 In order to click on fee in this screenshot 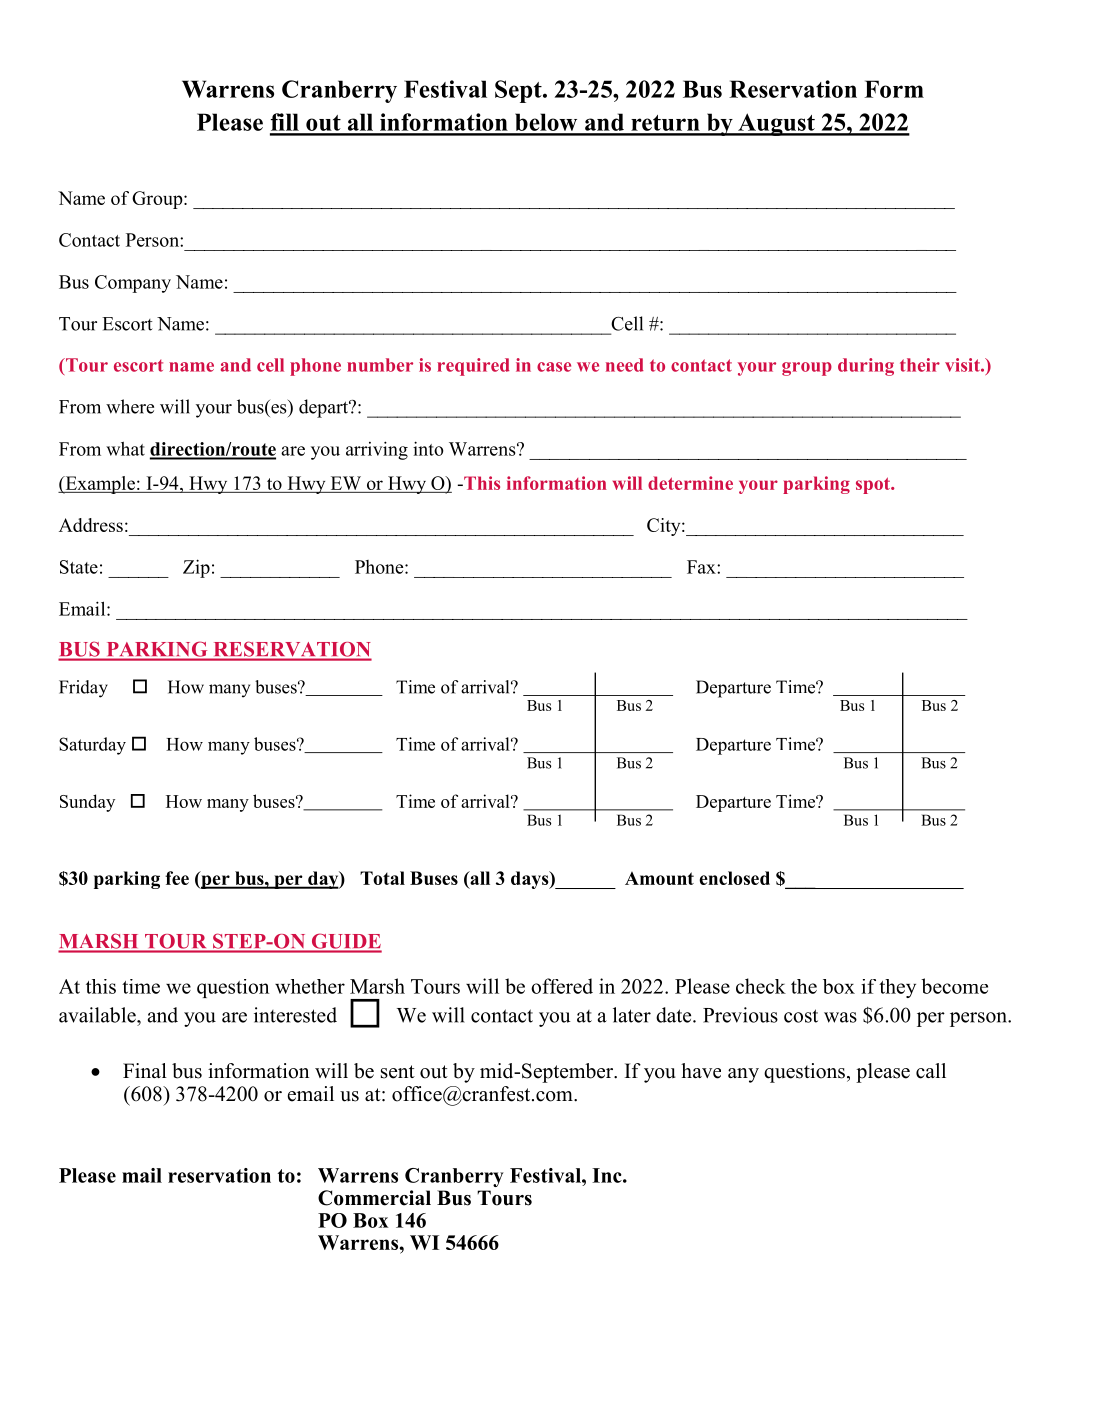, I will do `click(177, 878)`.
